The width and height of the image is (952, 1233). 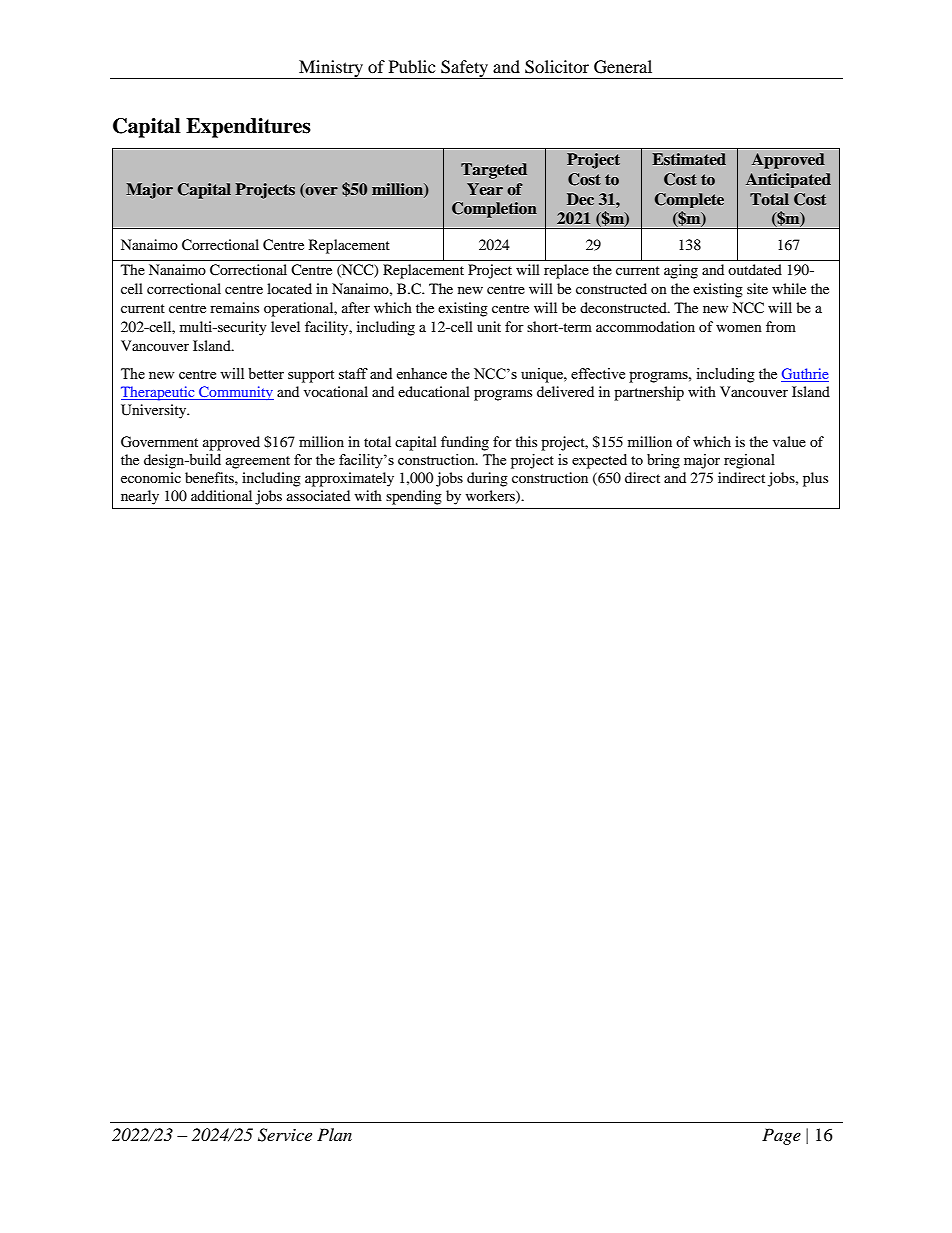 I want to click on plus, so click(x=815, y=479).
